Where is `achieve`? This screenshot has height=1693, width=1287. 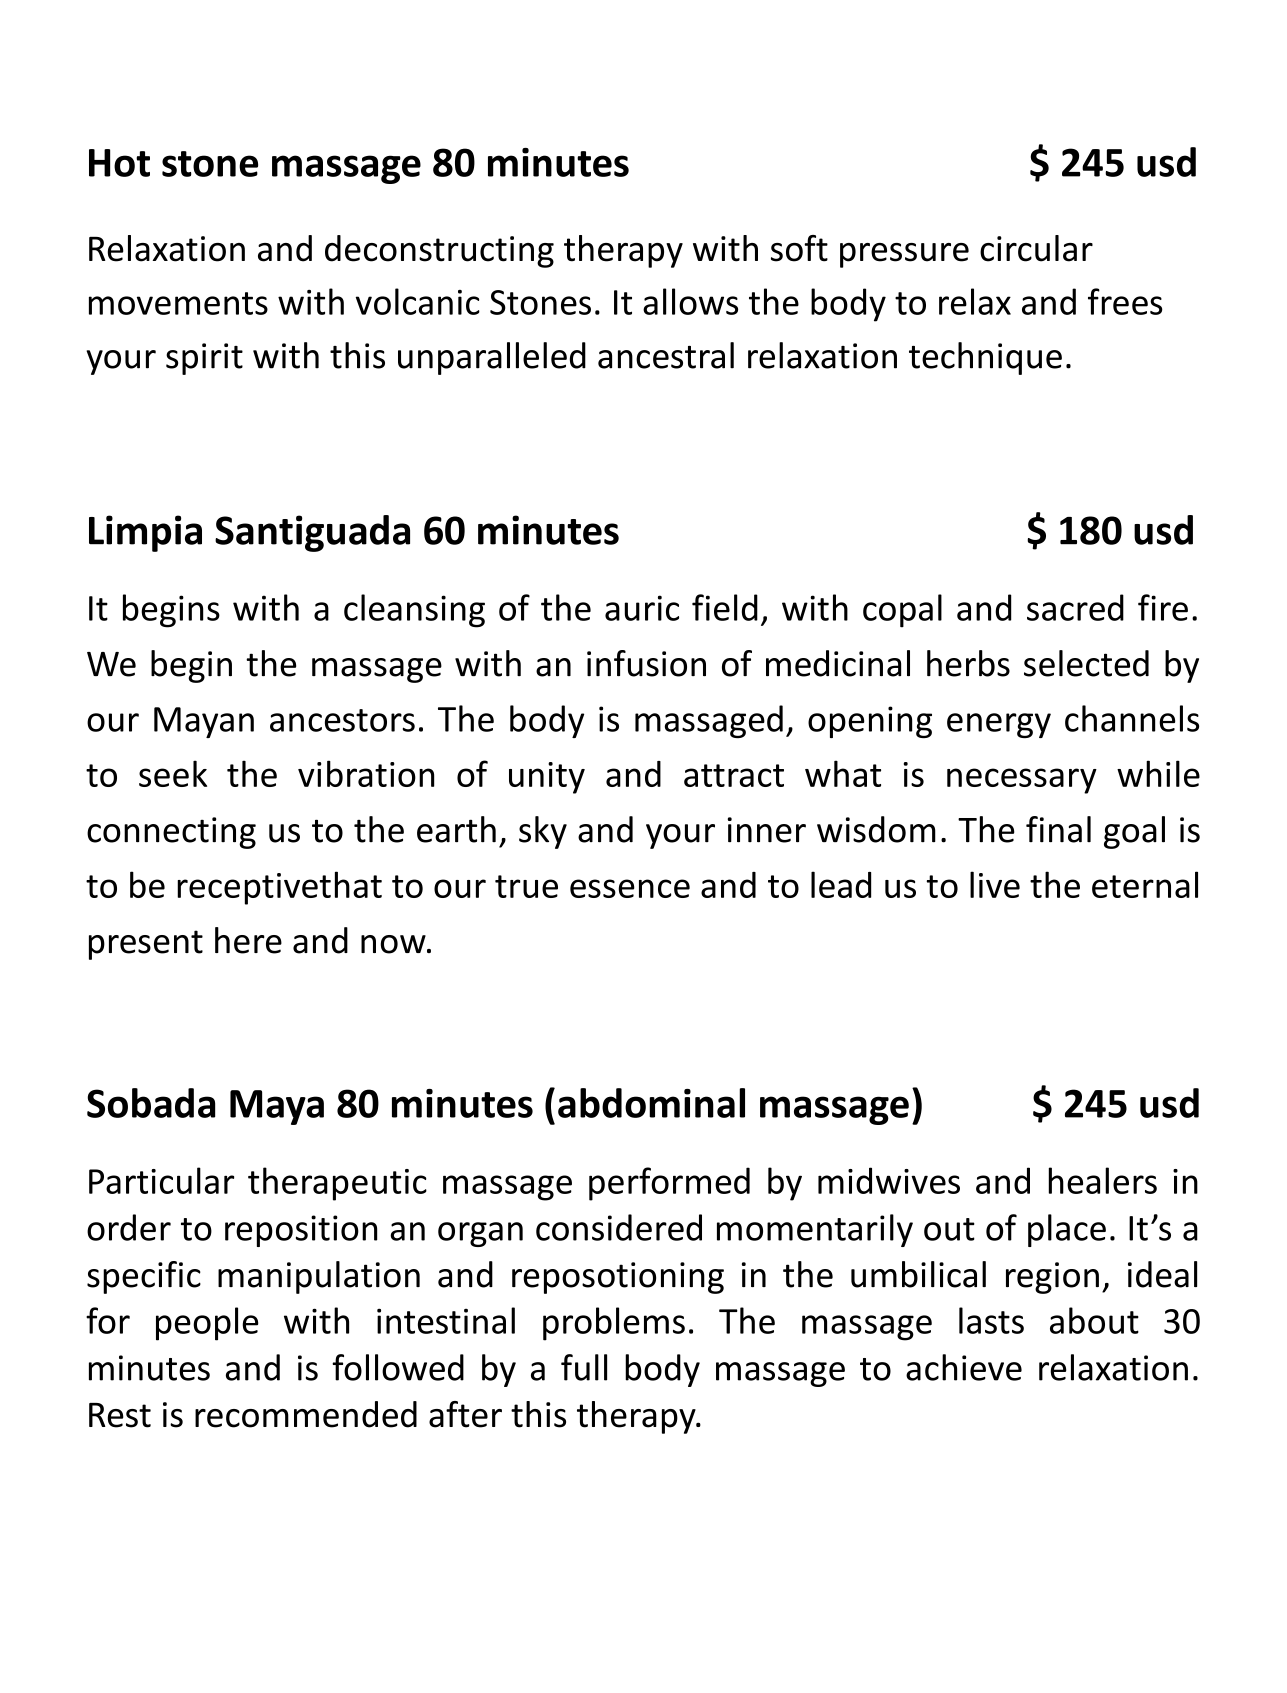
achieve is located at coordinates (964, 1367).
